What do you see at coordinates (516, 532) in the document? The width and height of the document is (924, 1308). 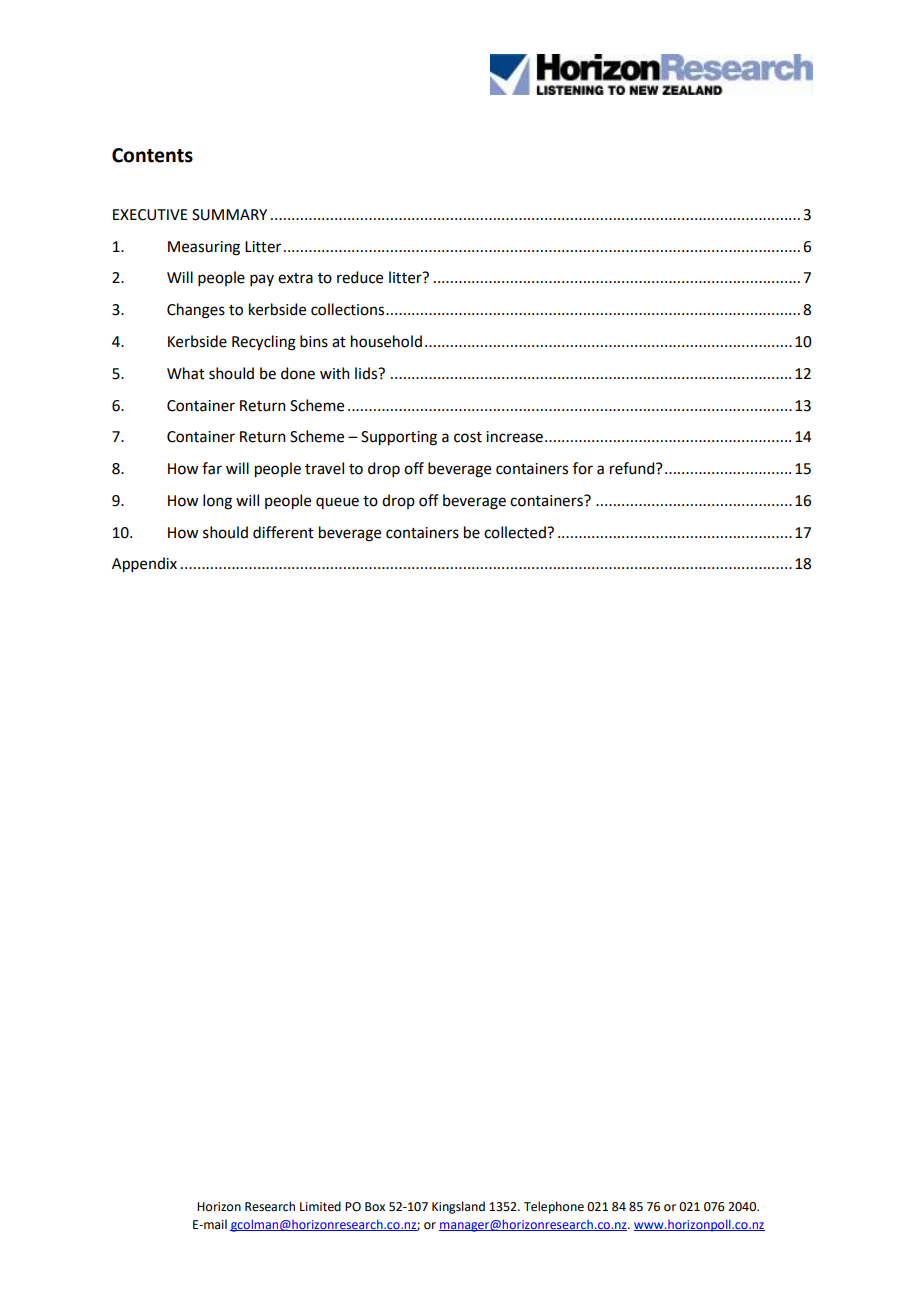 I see `collected` at bounding box center [516, 532].
